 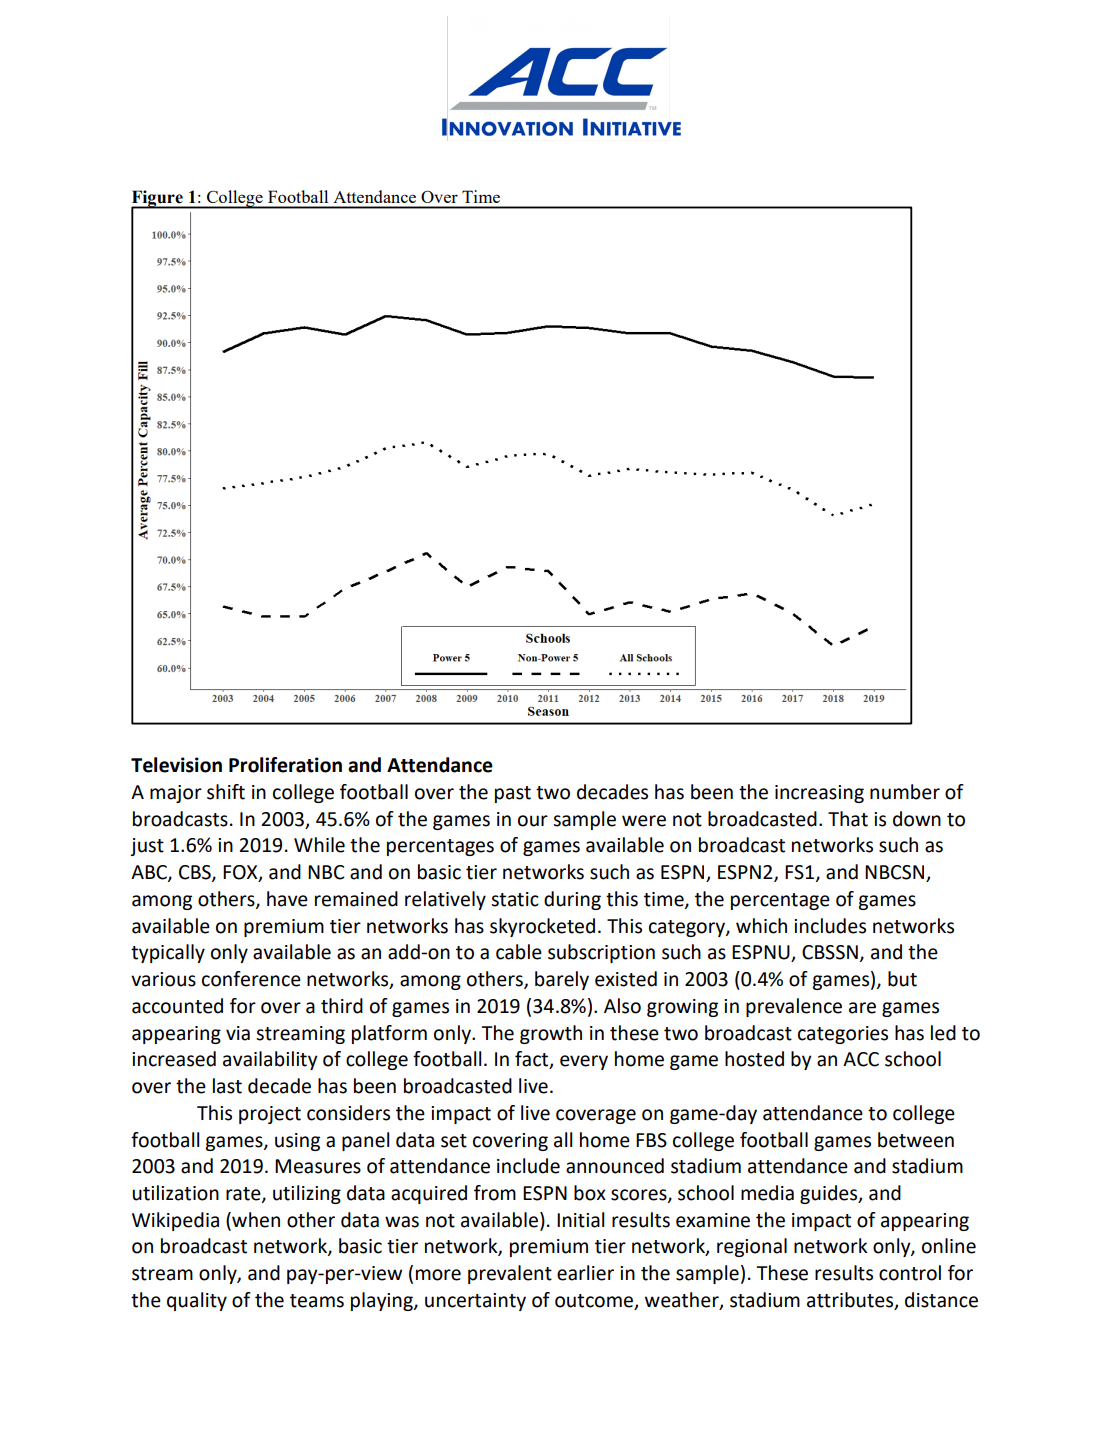 I want to click on past, so click(x=513, y=794).
